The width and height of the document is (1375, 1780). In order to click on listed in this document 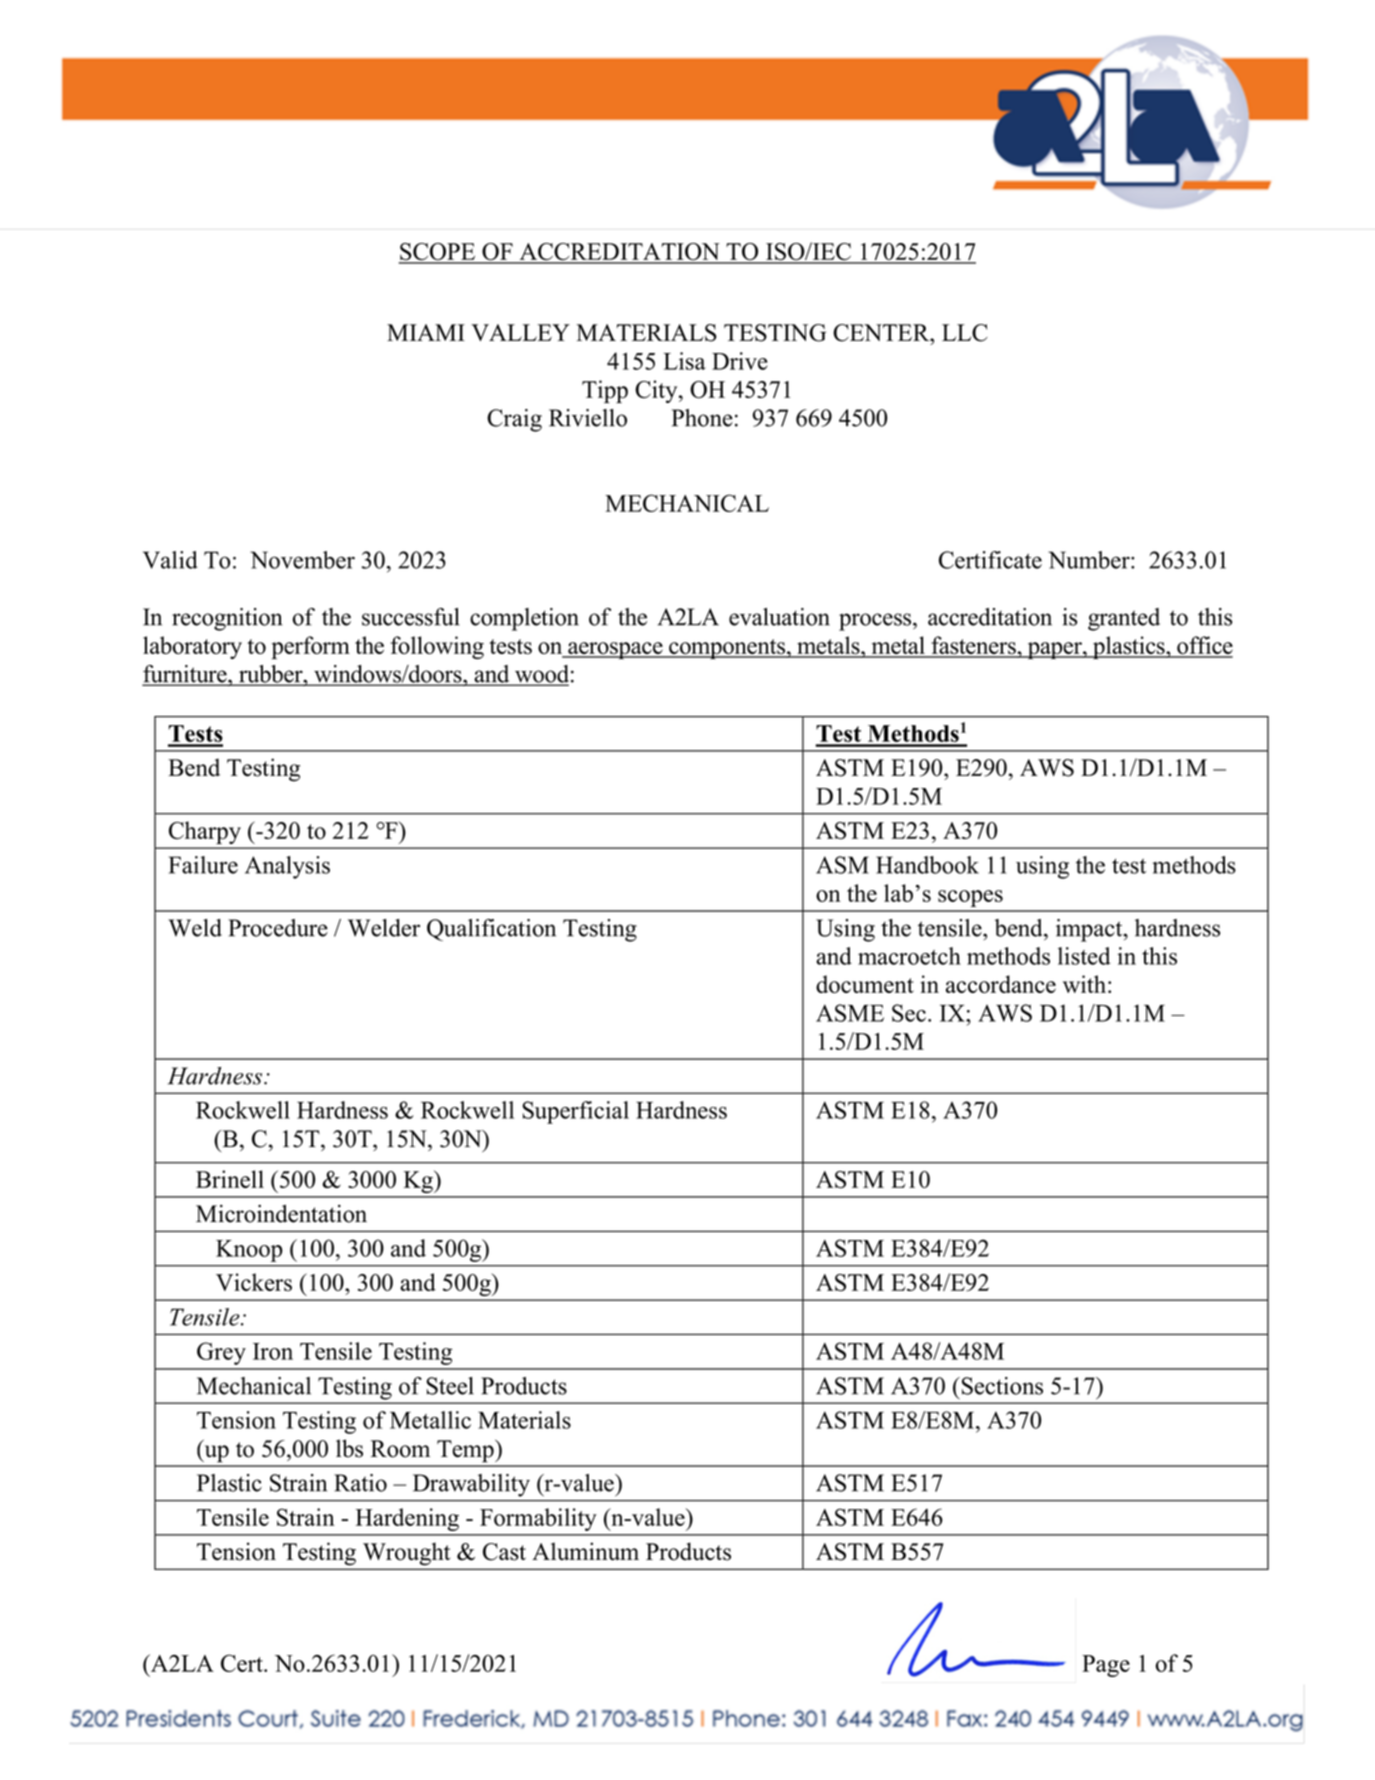, I will do `click(1084, 956)`.
